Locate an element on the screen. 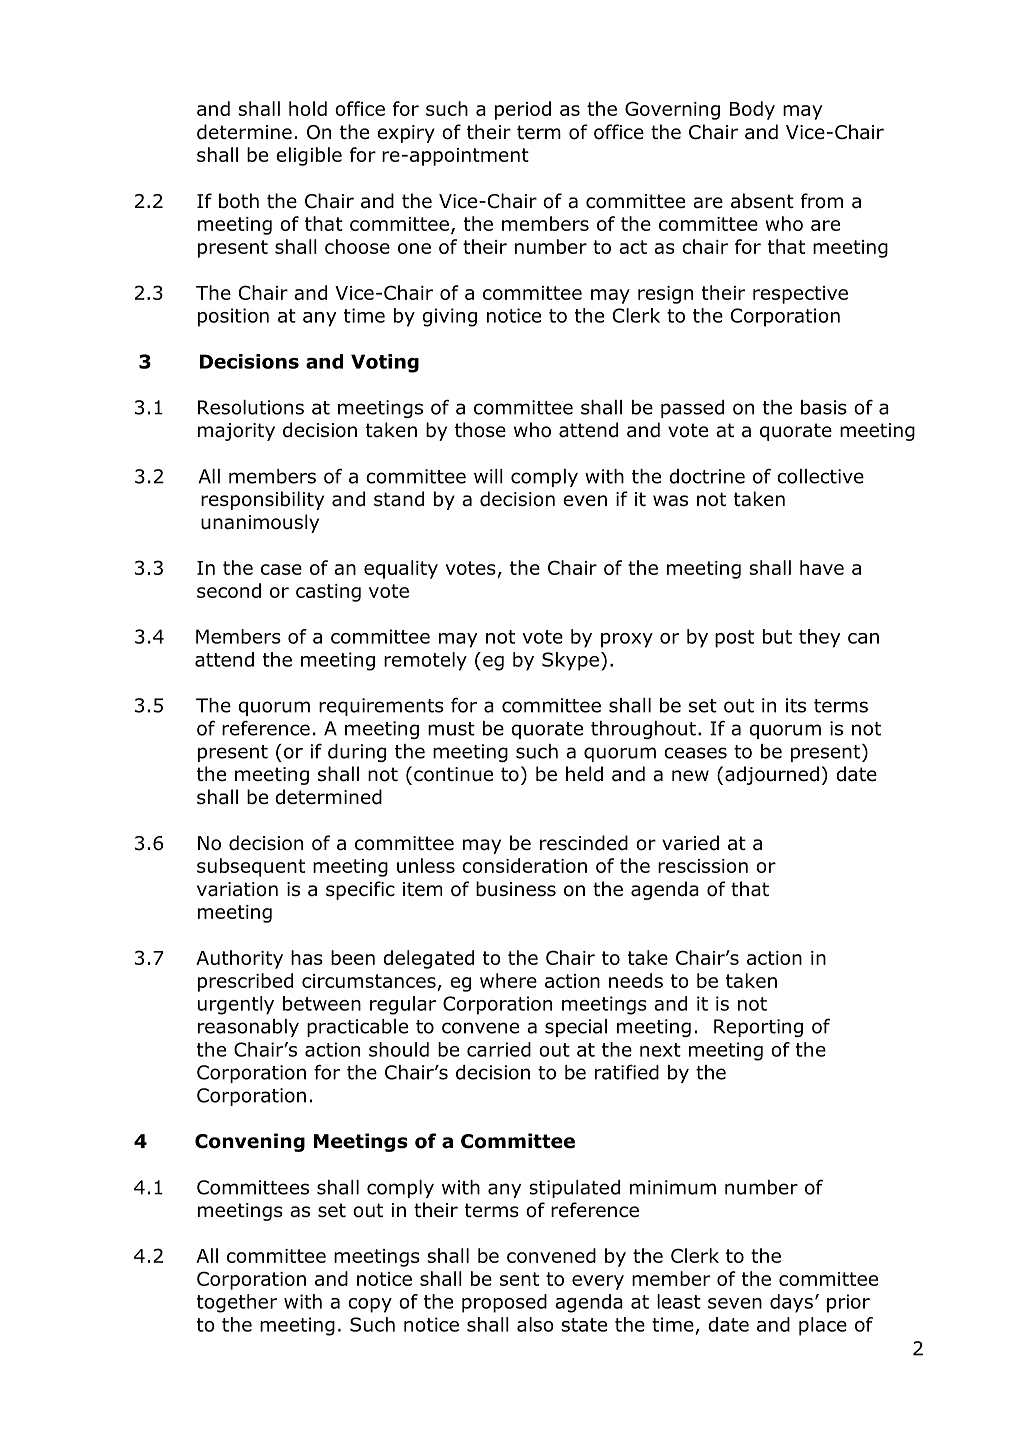  days is located at coordinates (791, 1303).
